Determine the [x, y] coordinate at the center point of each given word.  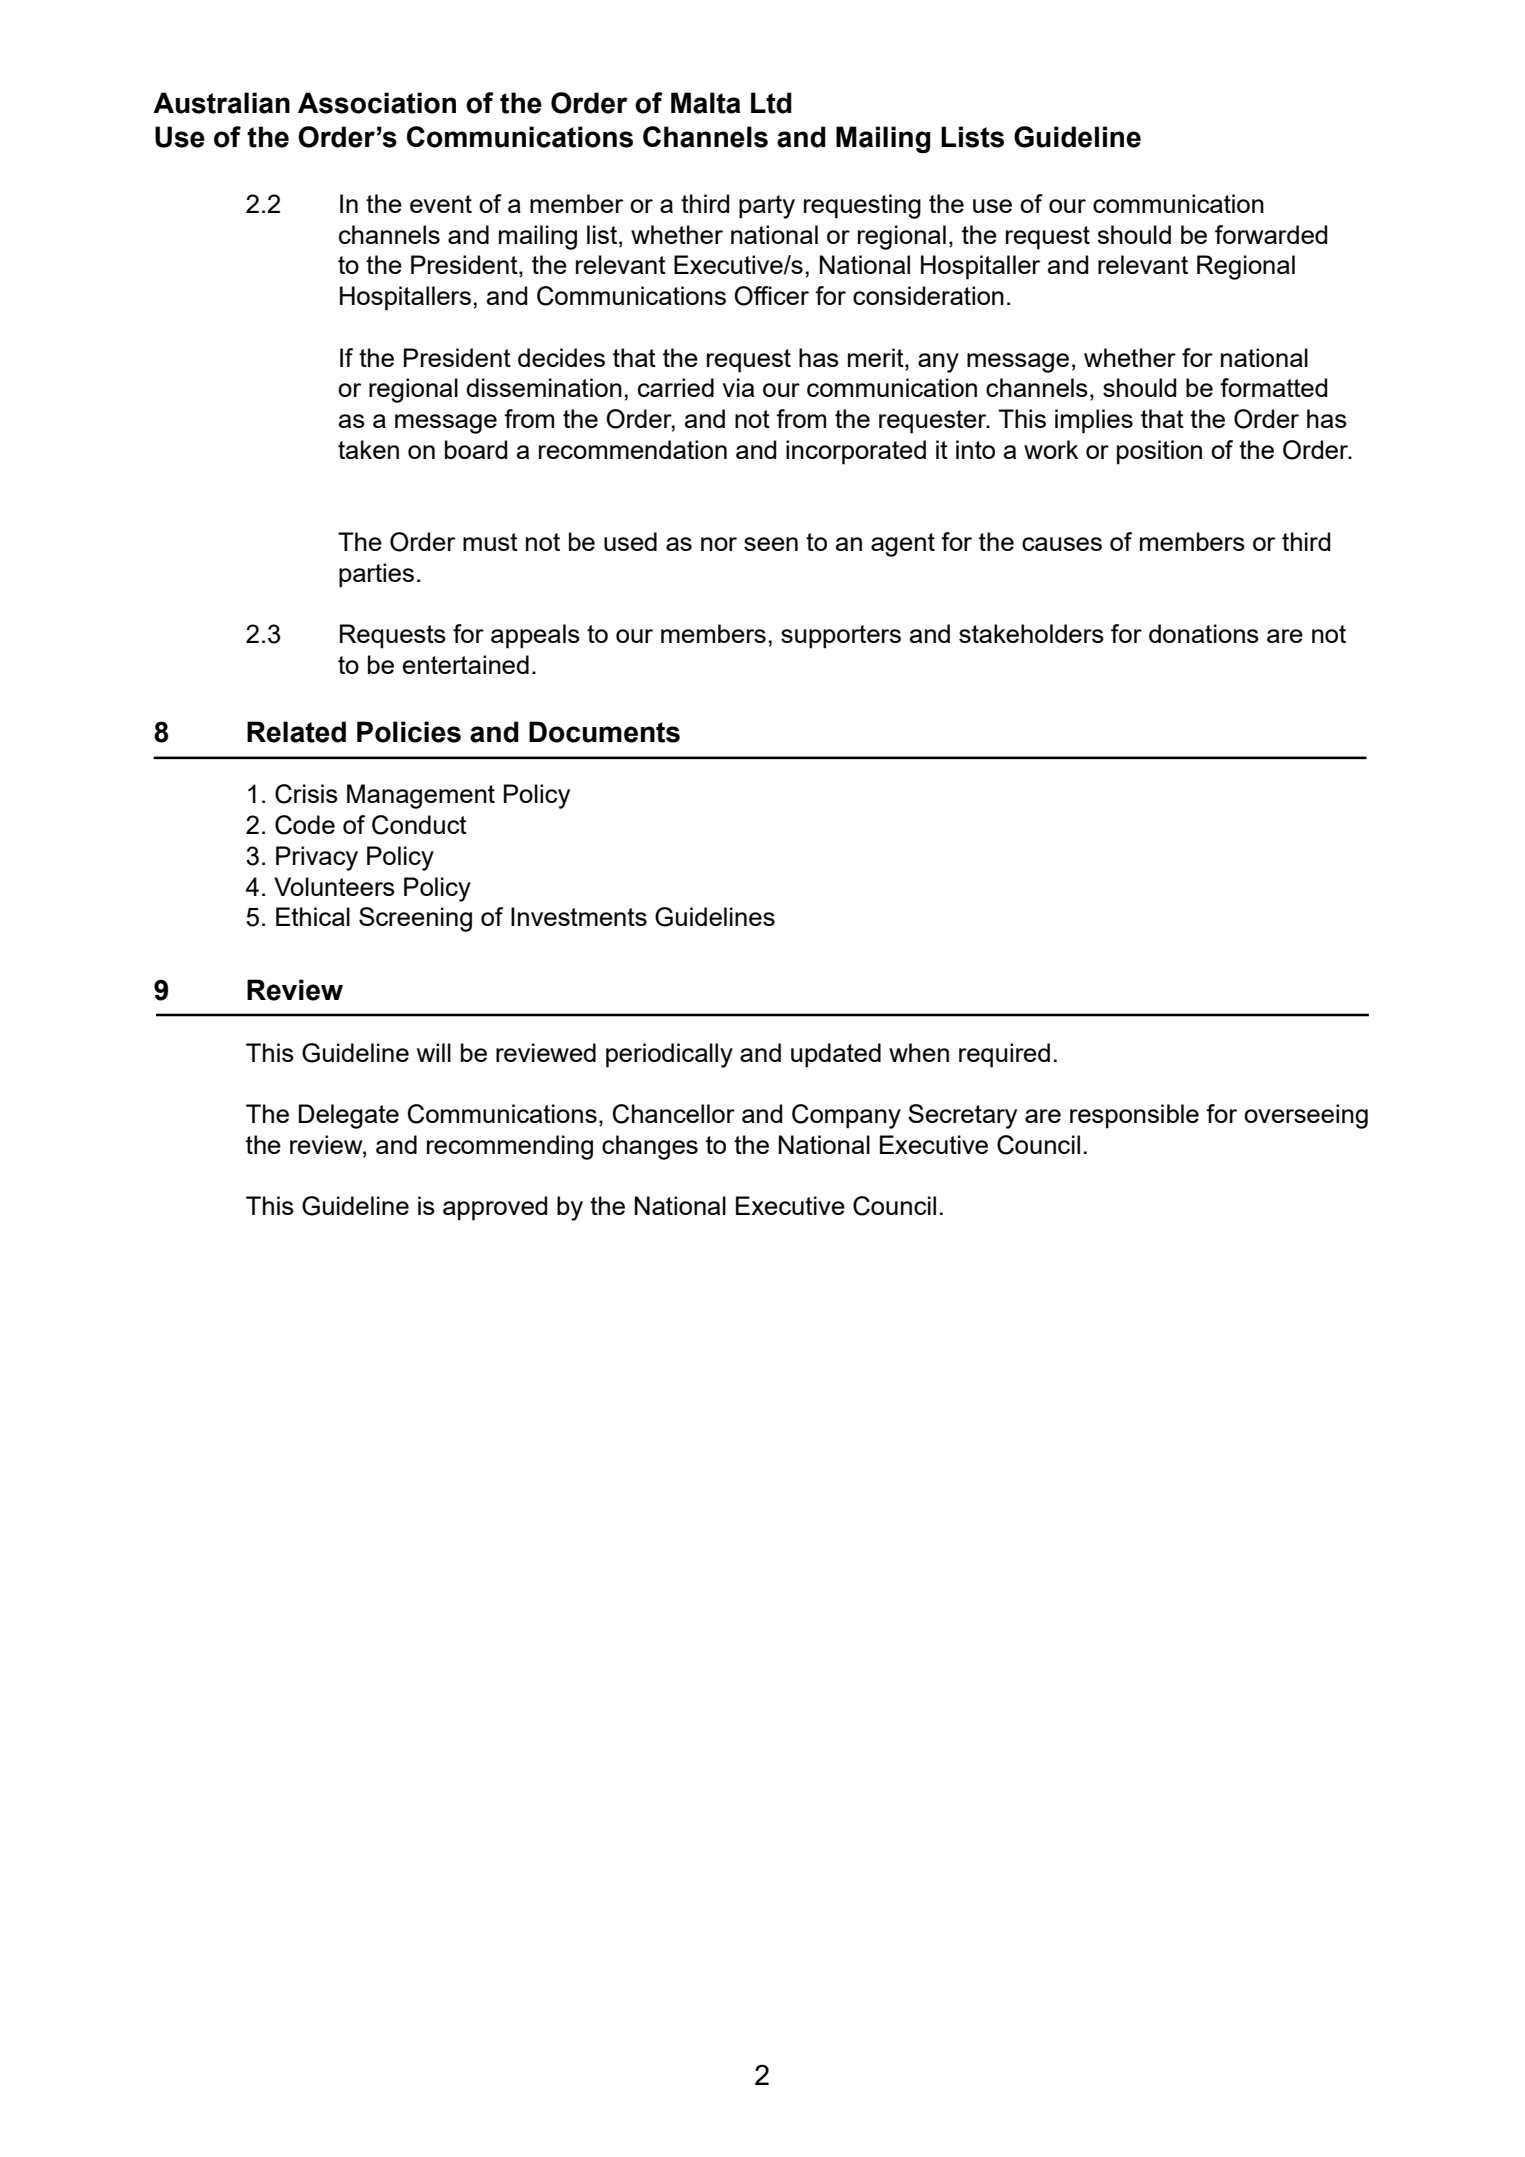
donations [1204, 633]
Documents [604, 732]
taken [368, 449]
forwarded [1271, 234]
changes [650, 1147]
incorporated [856, 452]
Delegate [349, 1116]
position [1159, 452]
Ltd [771, 103]
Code [305, 825]
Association [377, 103]
